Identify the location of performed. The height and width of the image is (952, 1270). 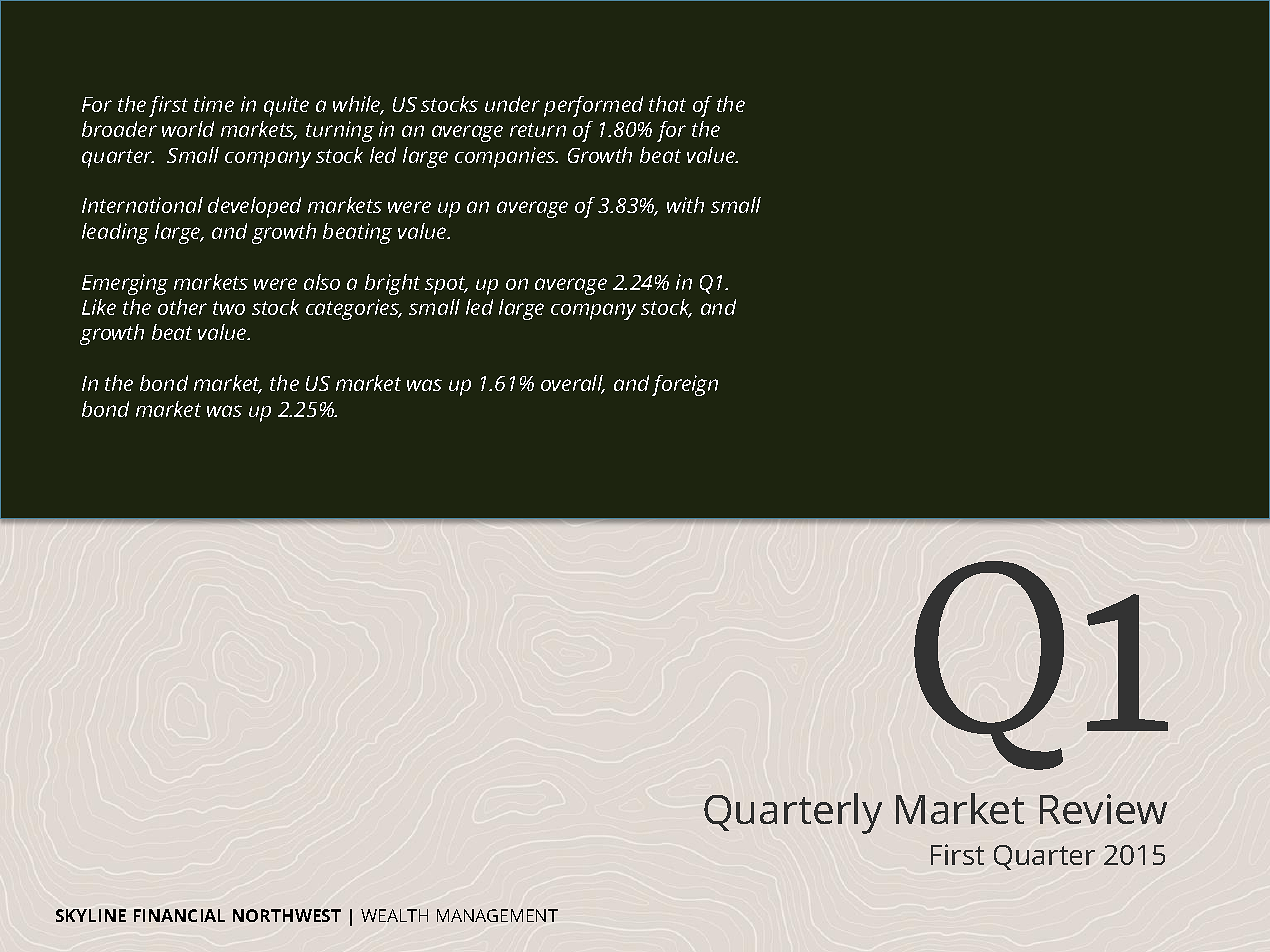
(593, 106).
